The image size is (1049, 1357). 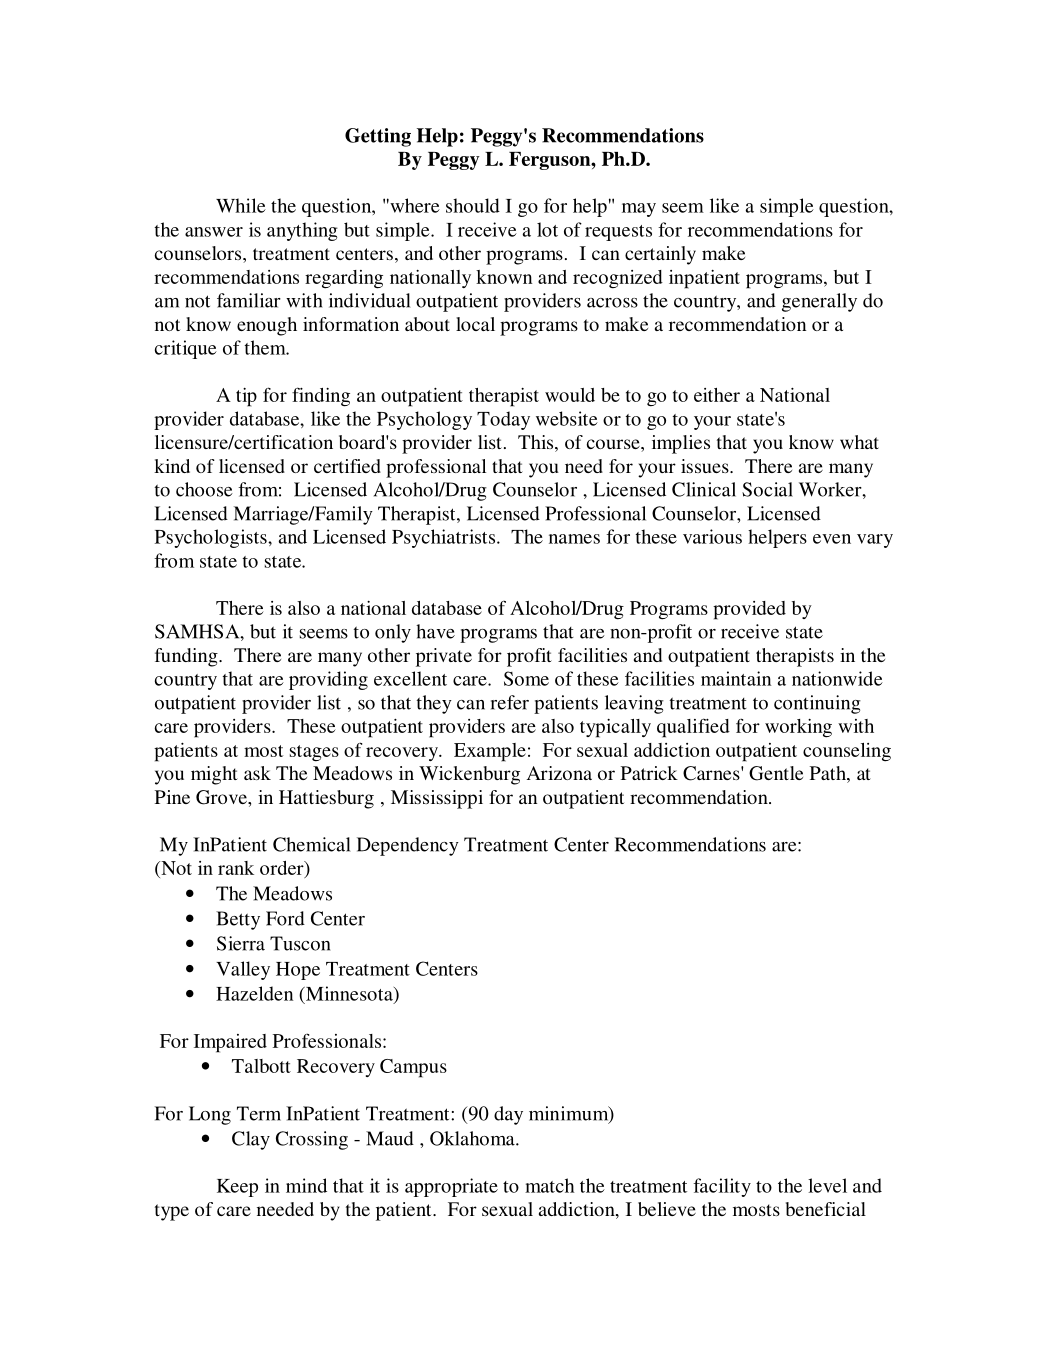 What do you see at coordinates (526, 678) in the screenshot?
I see `Some` at bounding box center [526, 678].
